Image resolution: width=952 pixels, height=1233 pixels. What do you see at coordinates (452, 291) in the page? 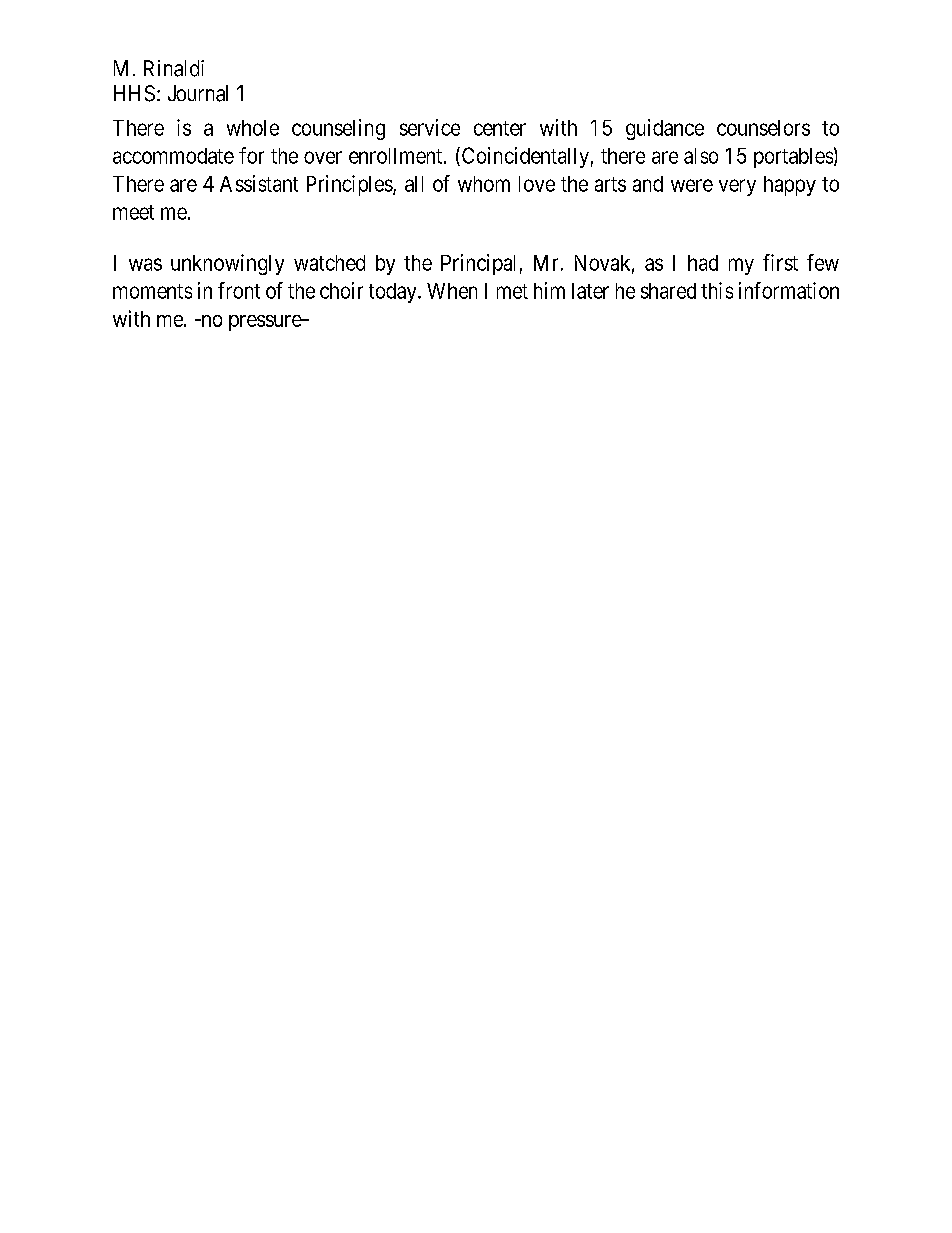
I see `When` at bounding box center [452, 291].
